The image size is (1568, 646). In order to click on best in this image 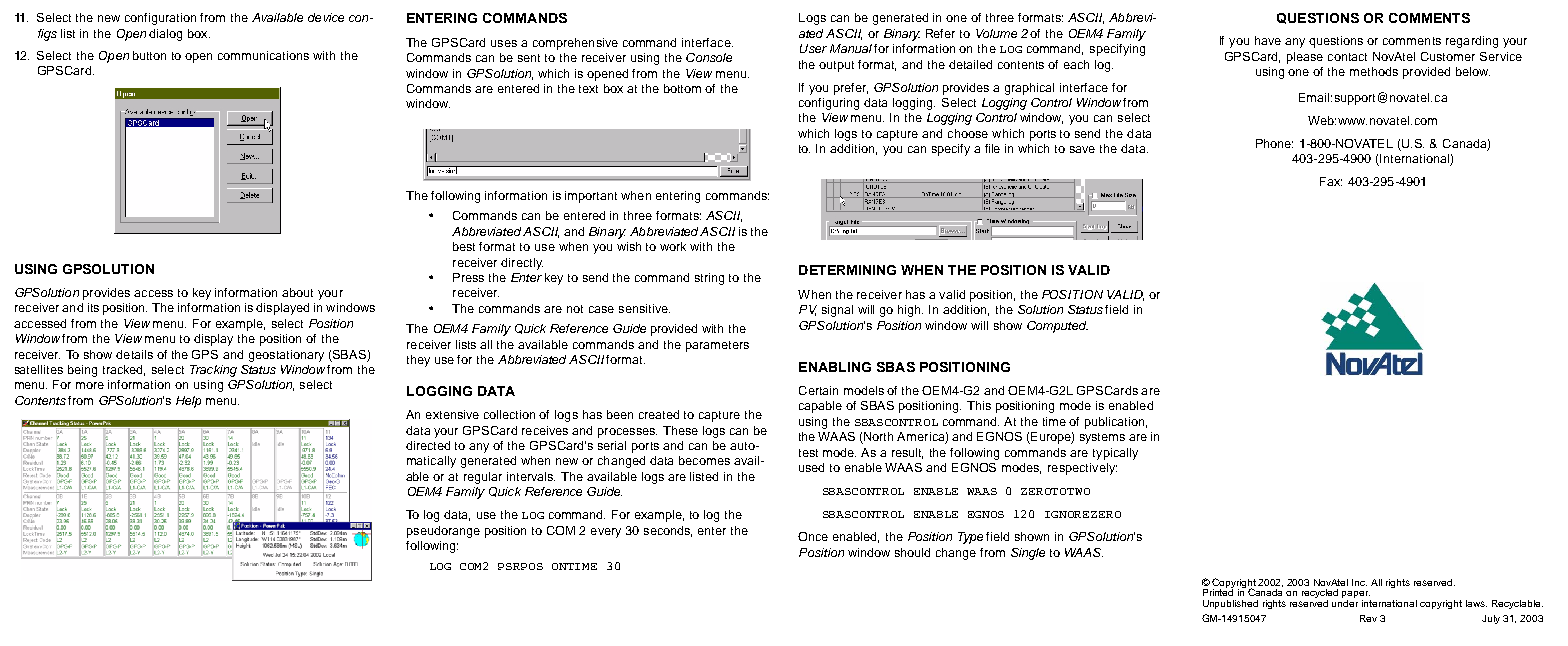, I will do `click(464, 246)`.
